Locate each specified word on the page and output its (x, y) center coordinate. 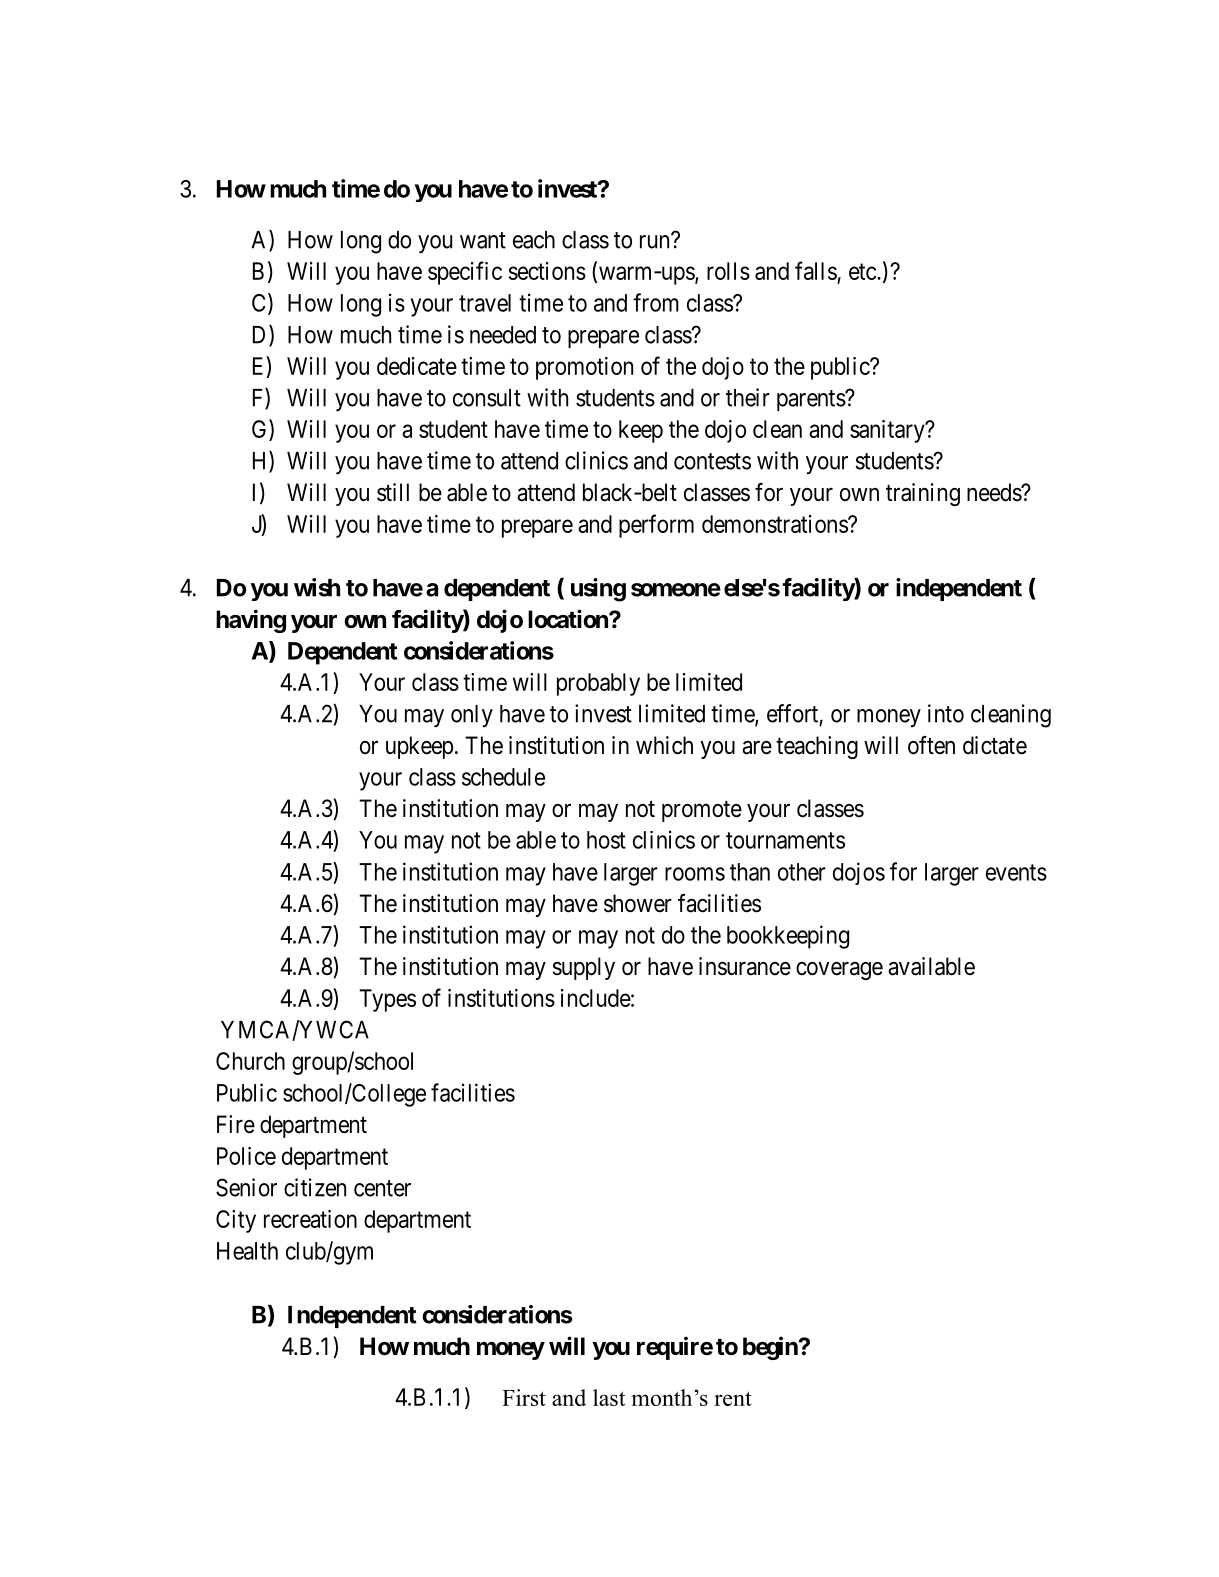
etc (863, 272)
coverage (839, 971)
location (569, 619)
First (524, 1397)
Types (387, 1000)
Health (247, 1251)
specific (465, 273)
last (609, 1397)
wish (317, 587)
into (946, 713)
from (656, 302)
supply (584, 968)
